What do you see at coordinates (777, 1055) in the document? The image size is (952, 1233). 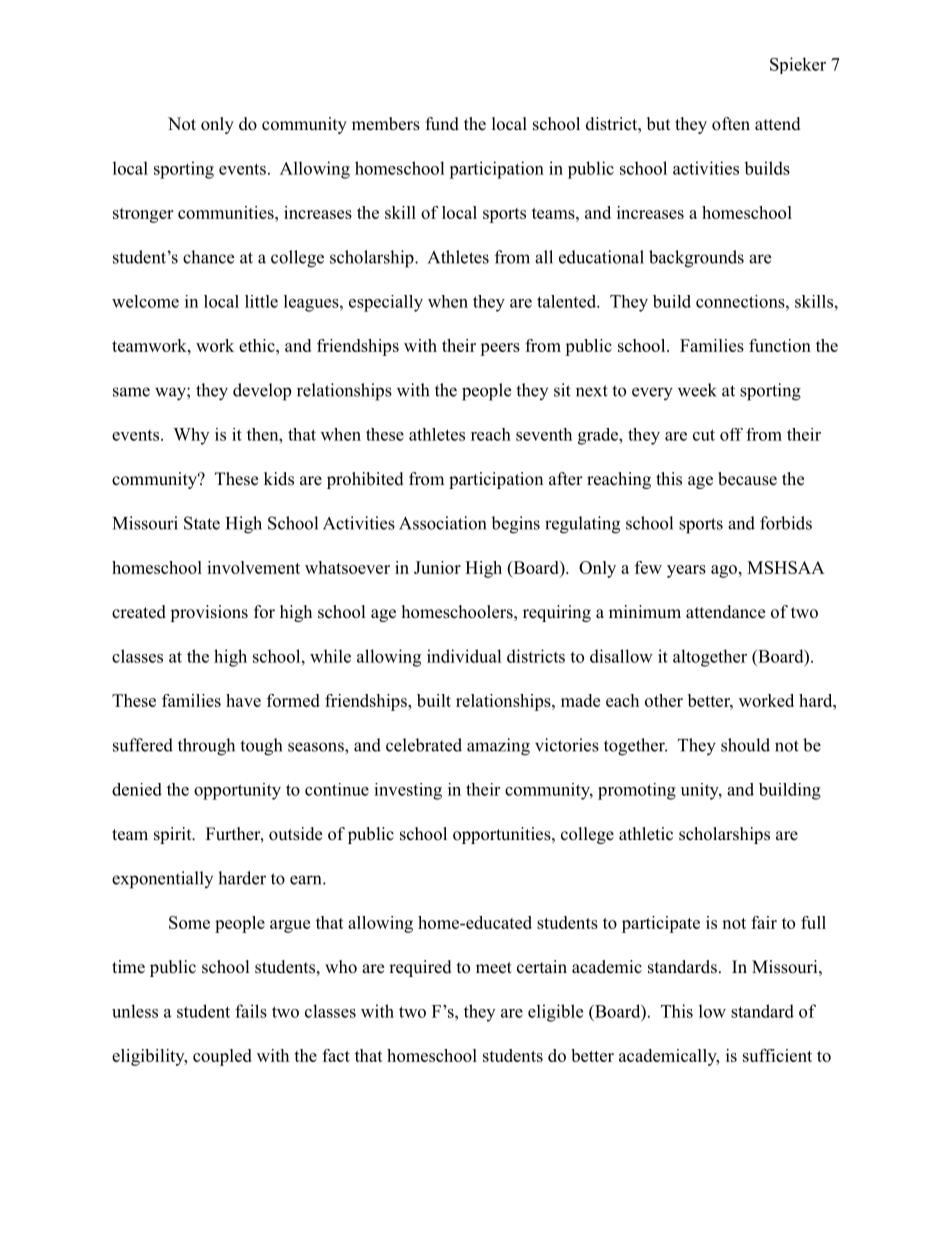 I see `sufficient` at bounding box center [777, 1055].
